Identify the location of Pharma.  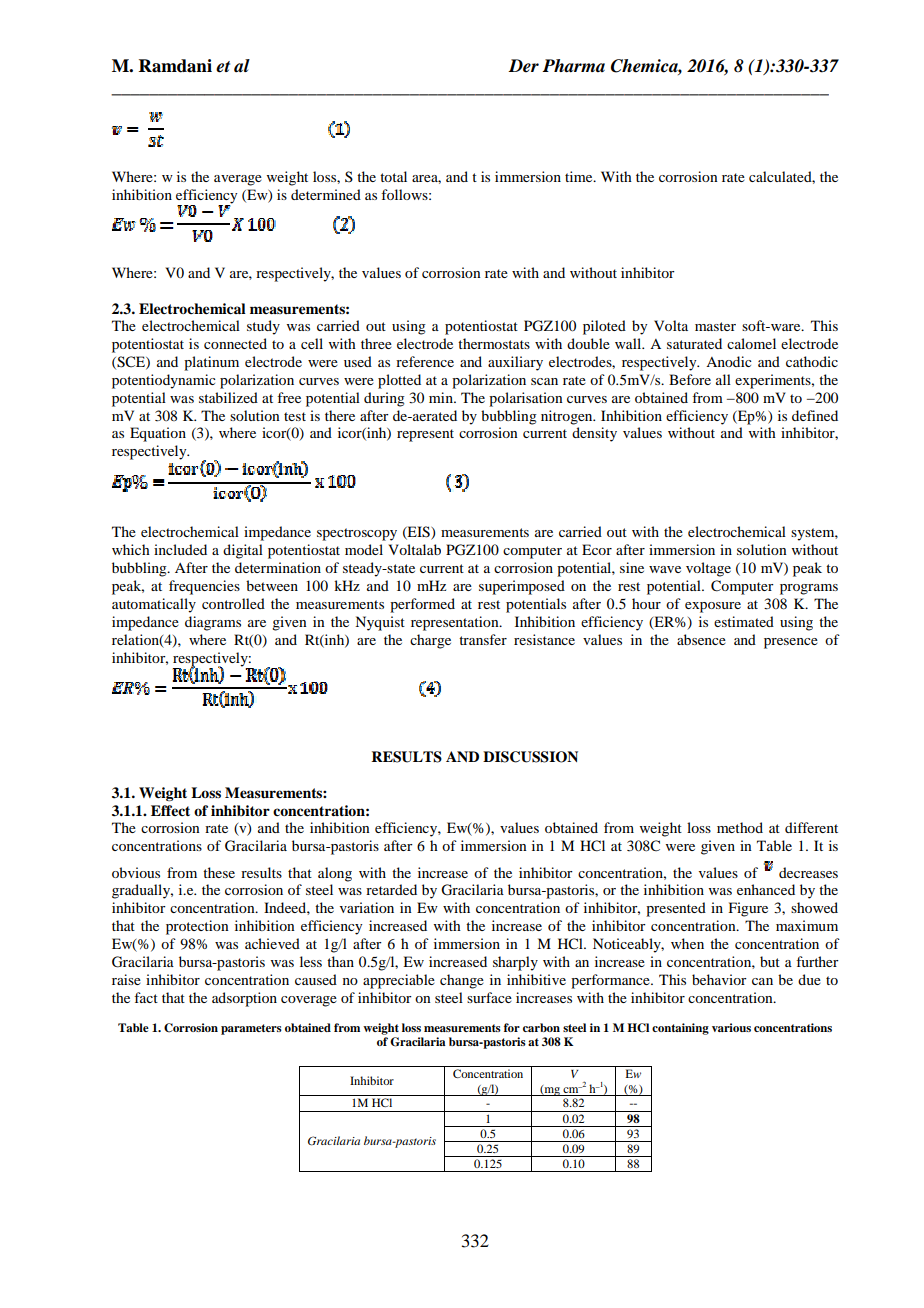
(573, 66).
